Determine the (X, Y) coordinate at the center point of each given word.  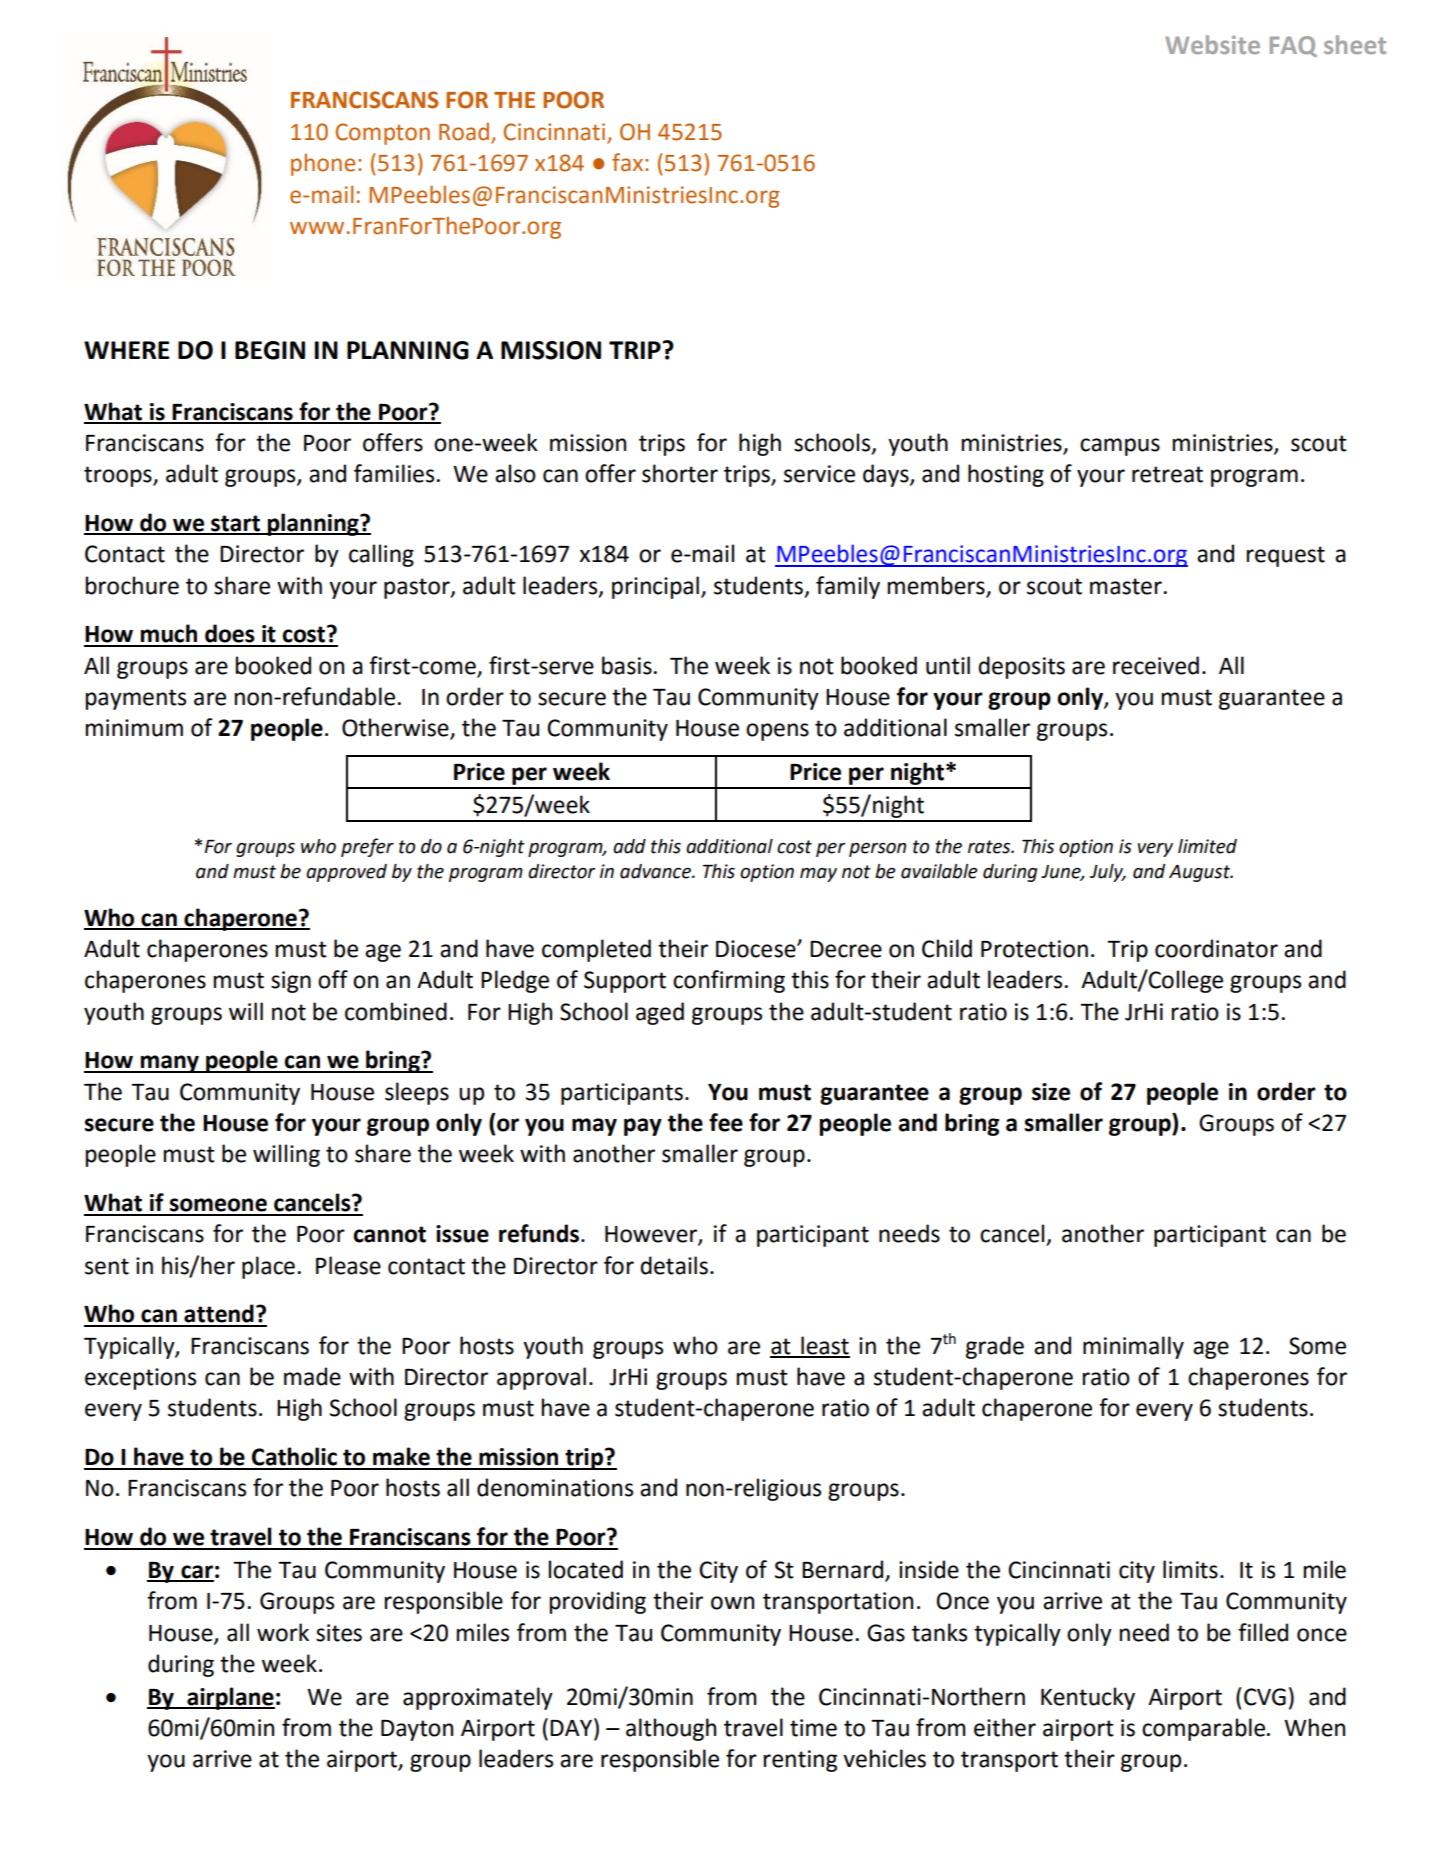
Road (464, 131)
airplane (230, 1698)
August (1200, 873)
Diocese (757, 949)
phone (323, 164)
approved (346, 873)
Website (1212, 44)
